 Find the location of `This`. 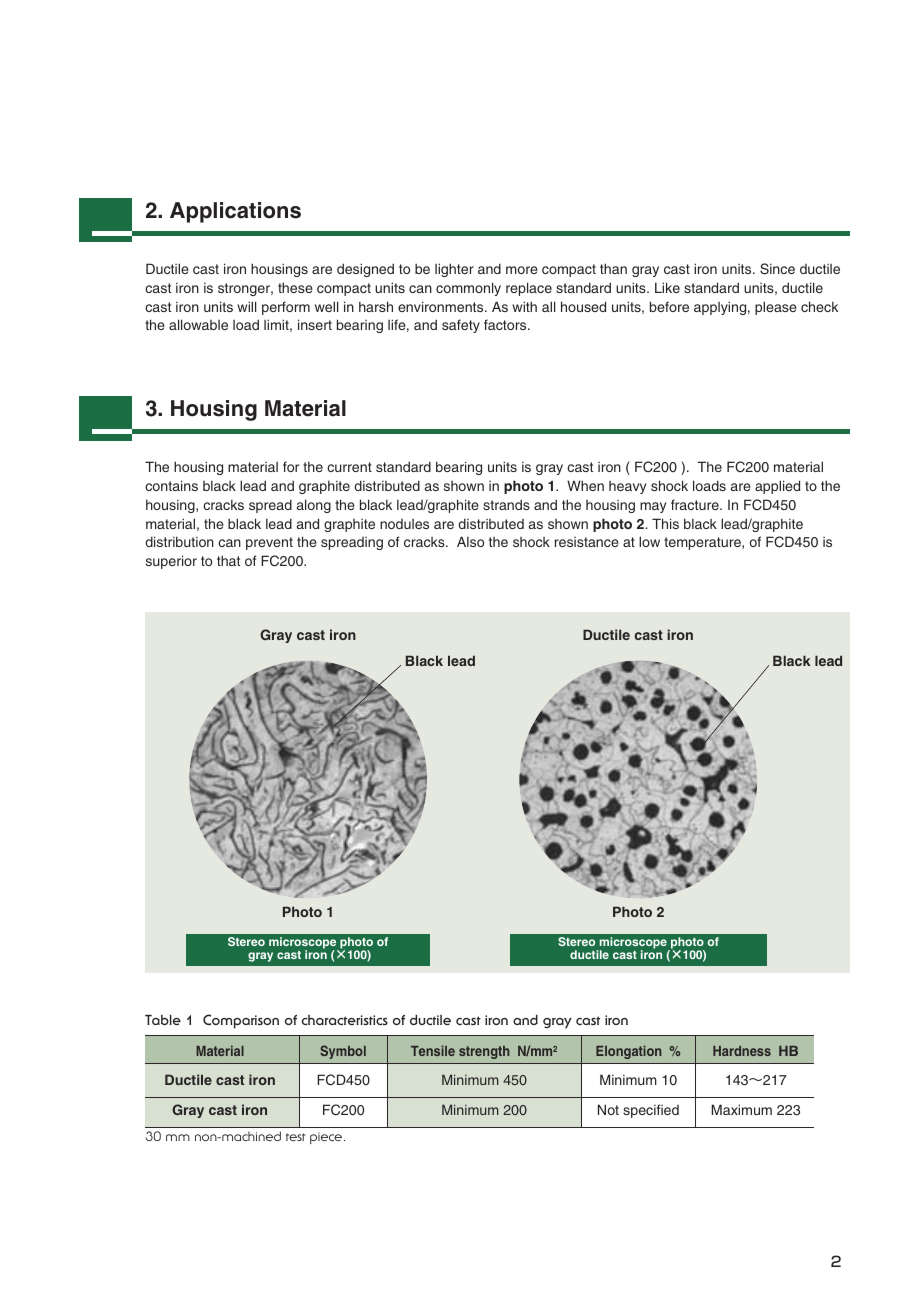

This is located at coordinates (665, 523).
